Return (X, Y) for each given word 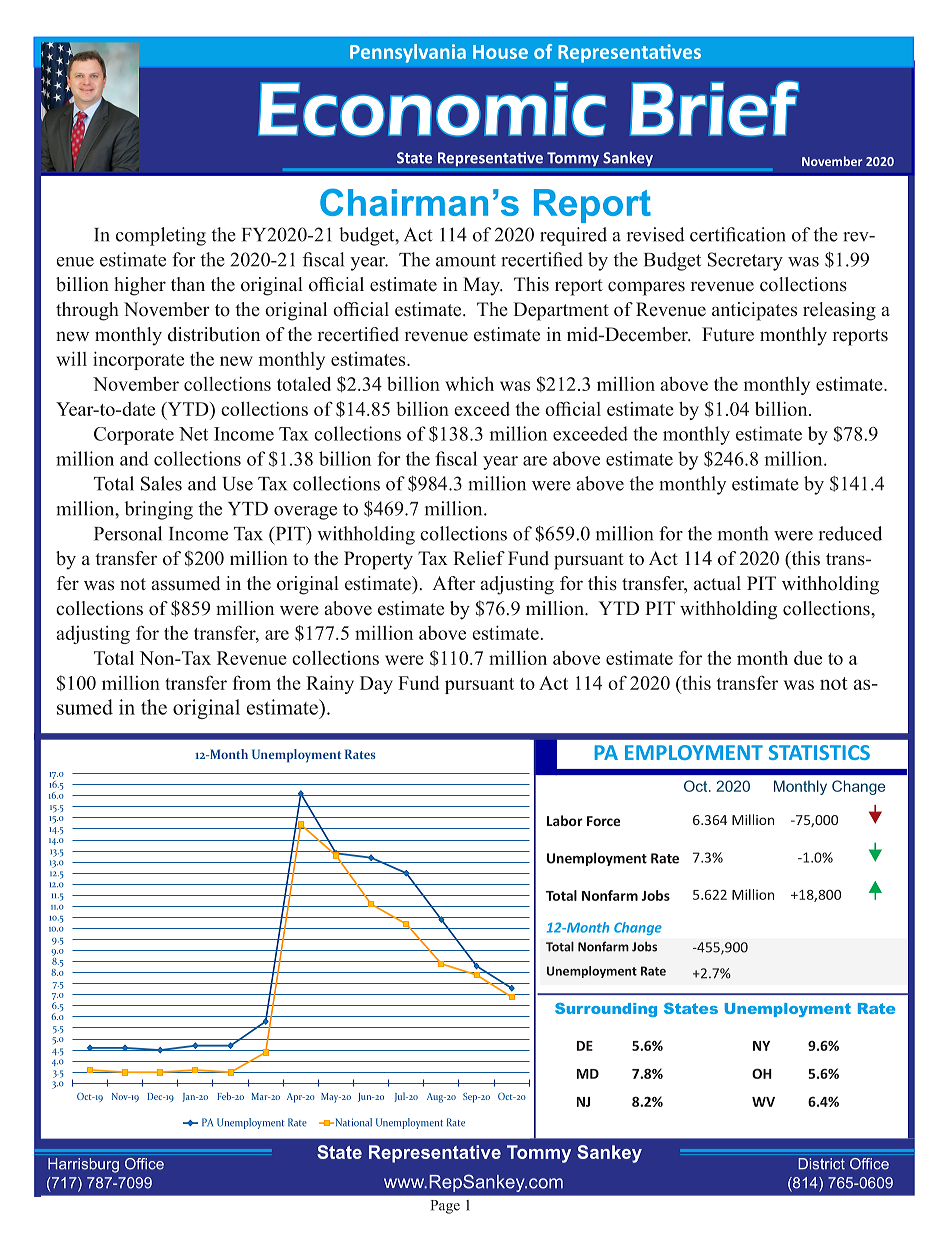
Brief (714, 109)
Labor (565, 820)
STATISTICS (819, 752)
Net (193, 434)
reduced (850, 533)
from (252, 683)
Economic (432, 109)
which (469, 383)
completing (161, 236)
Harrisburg (83, 1165)
